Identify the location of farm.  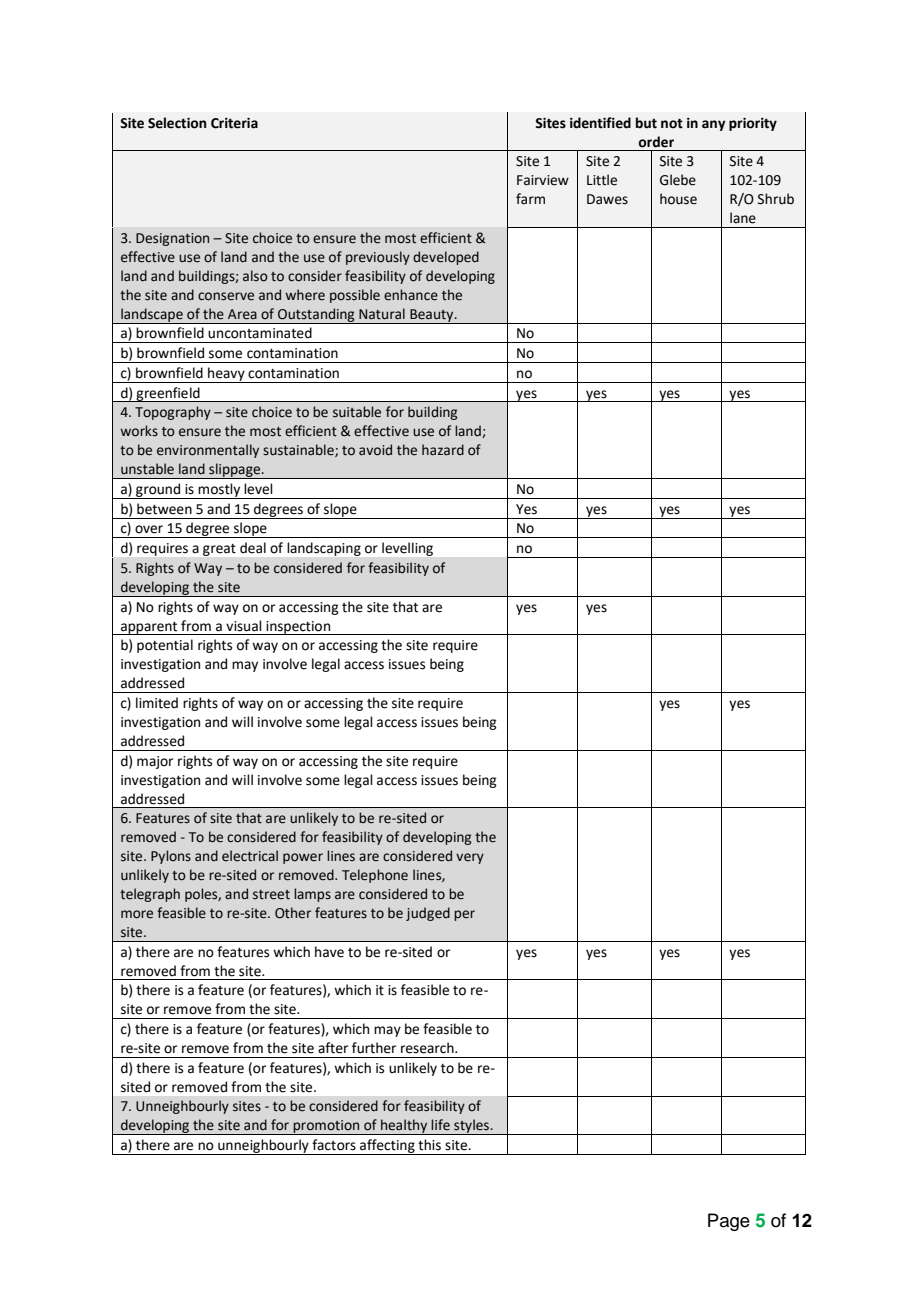
(530, 199).
